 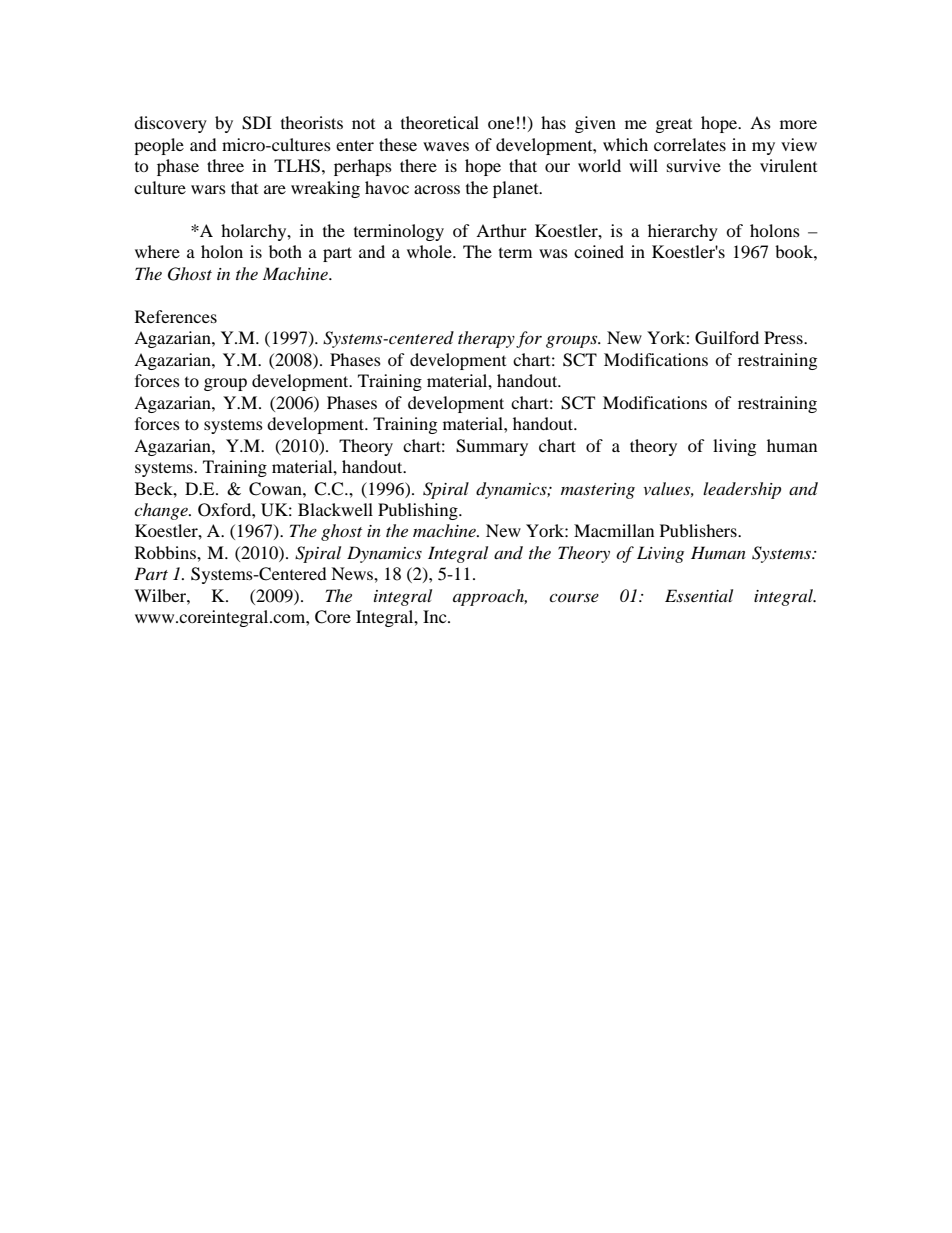 What do you see at coordinates (257, 123) in the screenshot?
I see `SDI` at bounding box center [257, 123].
